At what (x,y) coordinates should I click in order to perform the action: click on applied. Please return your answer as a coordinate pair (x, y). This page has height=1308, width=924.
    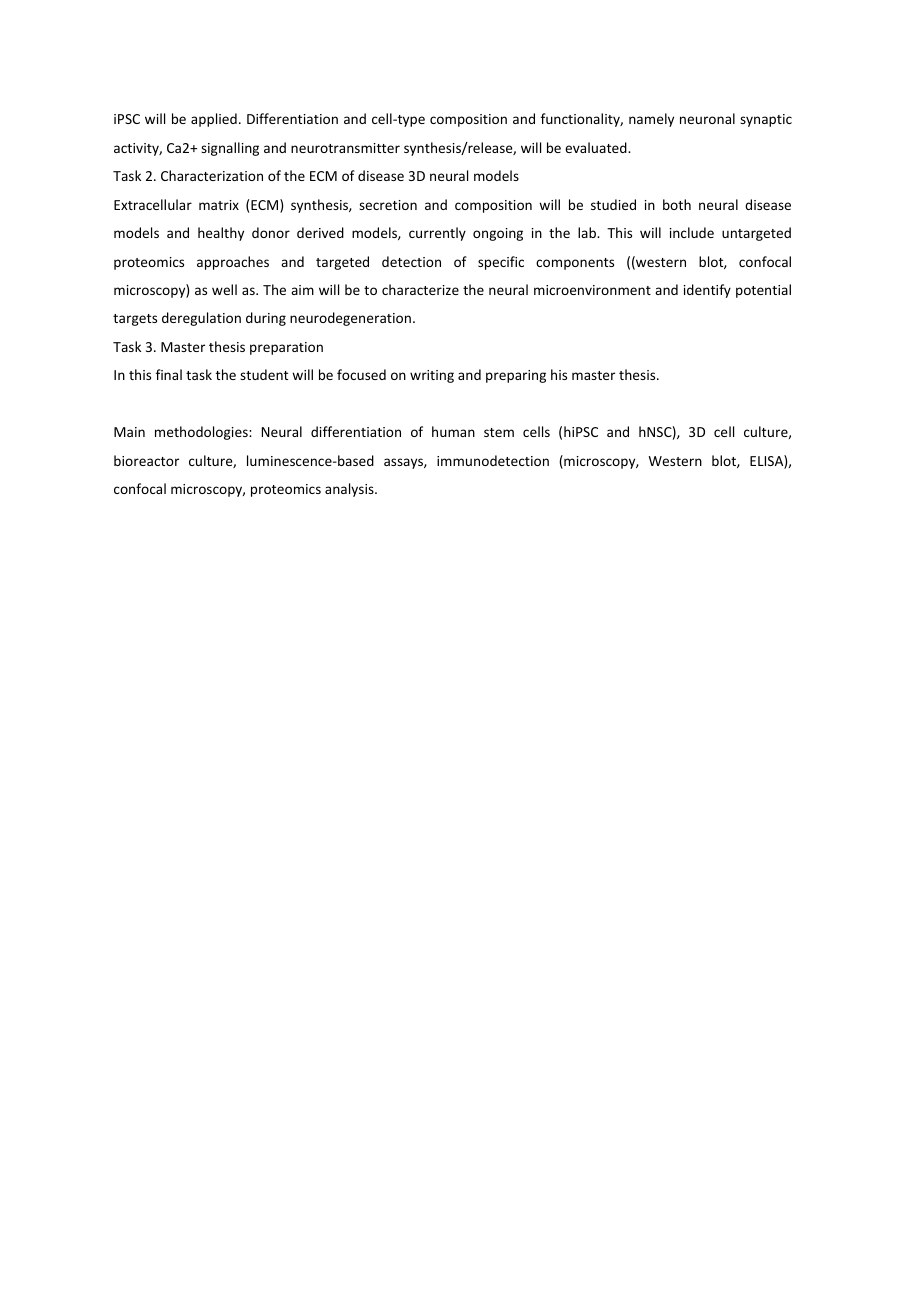
    Looking at the image, I should click on (214, 120).
